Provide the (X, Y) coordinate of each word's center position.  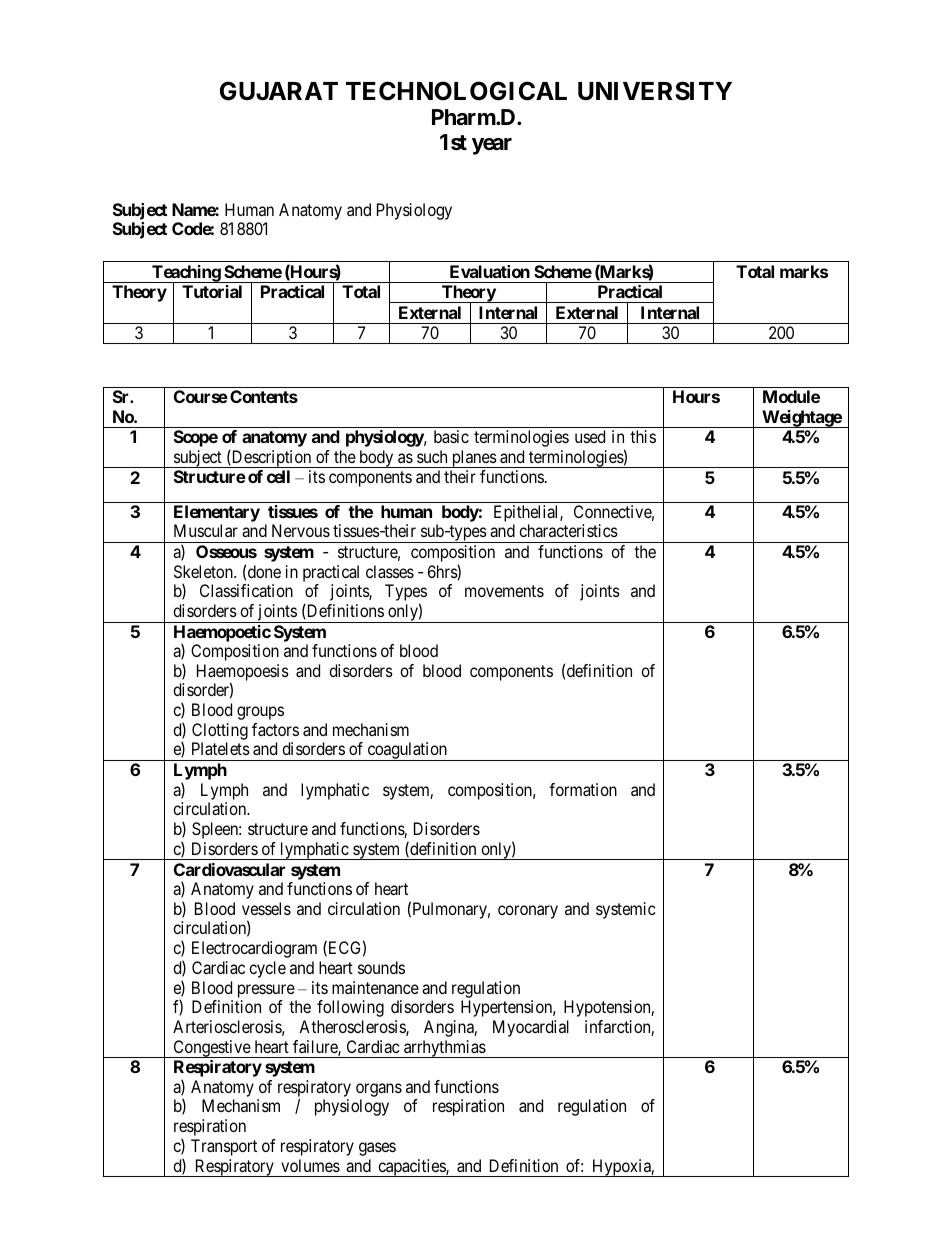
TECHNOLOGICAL (456, 91)
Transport (224, 1147)
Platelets (221, 748)
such (432, 456)
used (590, 436)
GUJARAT (279, 91)
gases (377, 1149)
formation (583, 789)
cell (278, 476)
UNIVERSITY (655, 91)
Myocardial (531, 1028)
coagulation (407, 751)
